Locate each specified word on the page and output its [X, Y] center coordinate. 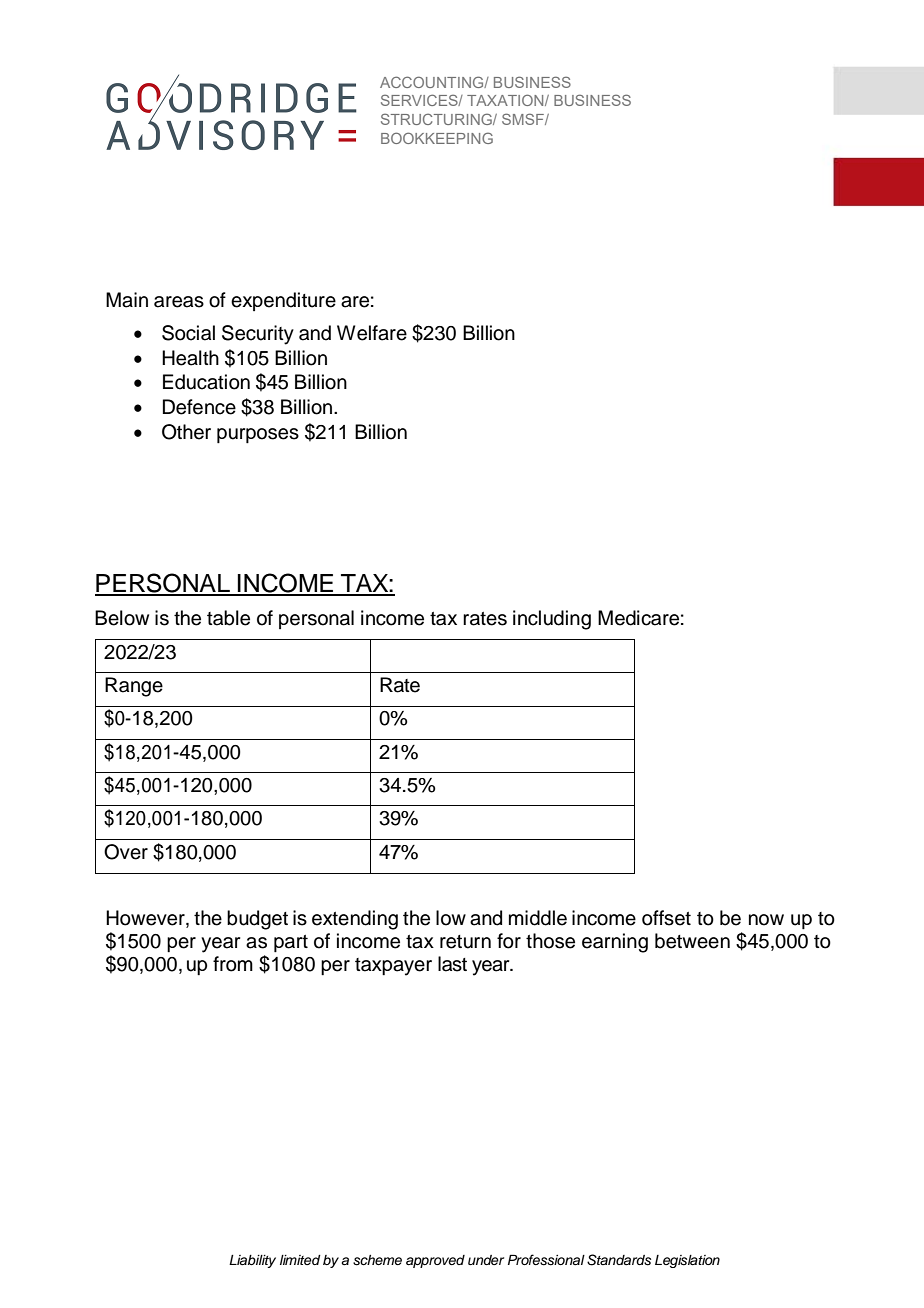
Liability [252, 1261]
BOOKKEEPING [437, 138]
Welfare [372, 333]
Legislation [687, 1261]
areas [179, 302]
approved [435, 1261]
